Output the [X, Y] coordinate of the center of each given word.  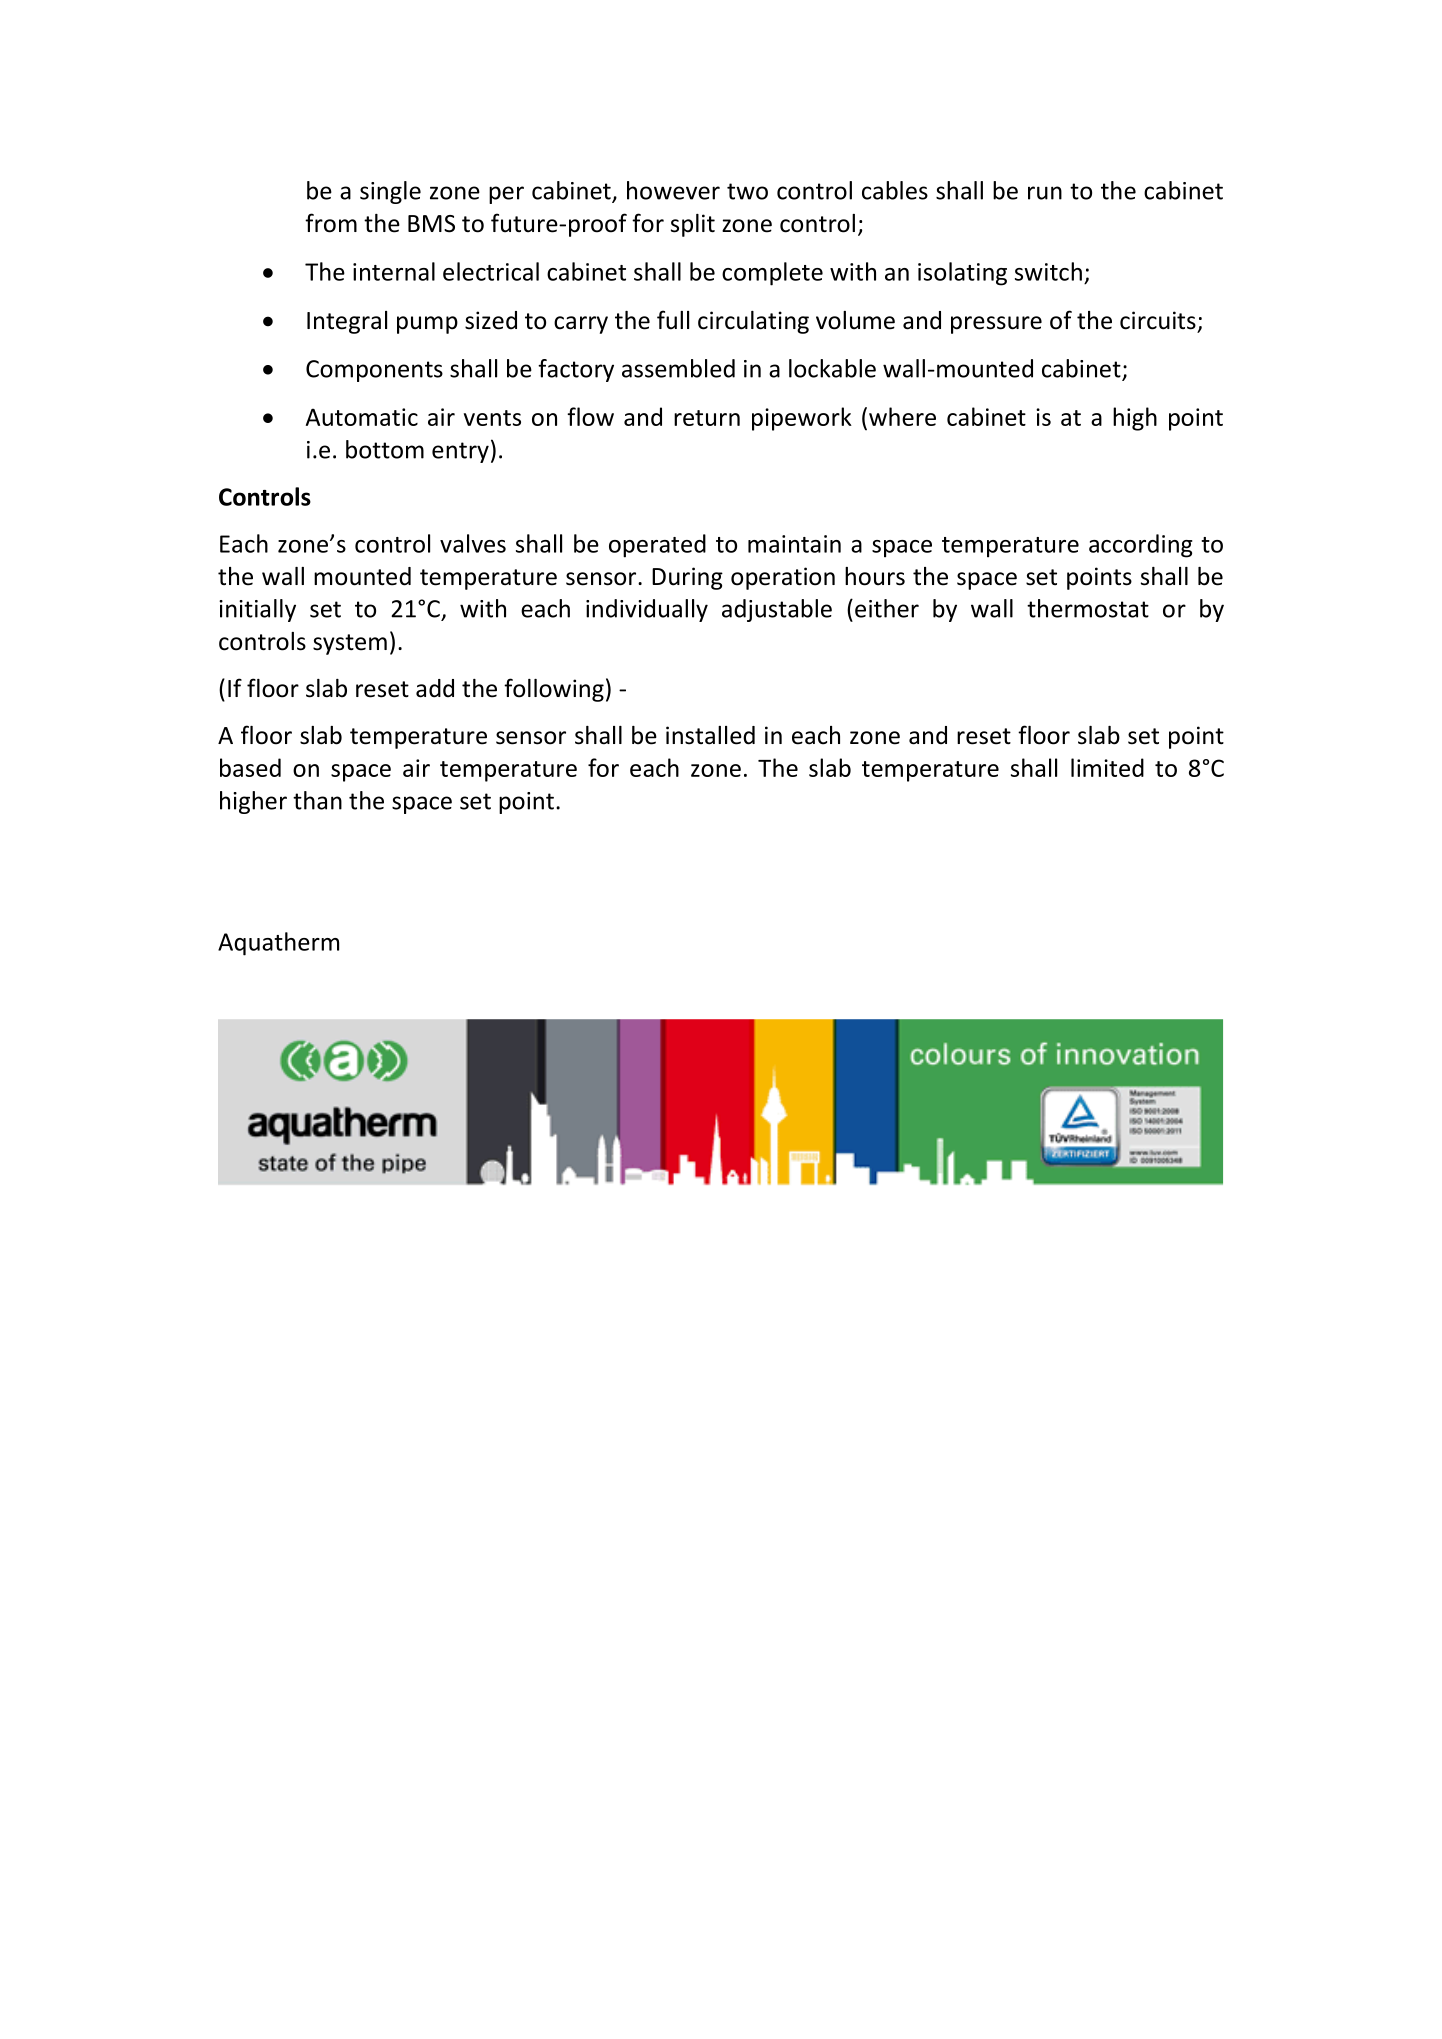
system [350, 644]
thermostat [1088, 608]
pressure [996, 325]
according [1141, 546]
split [693, 225]
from [331, 223]
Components [374, 371]
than [317, 800]
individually [647, 610]
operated [657, 546]
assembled [678, 368]
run [1045, 193]
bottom [385, 449]
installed [710, 735]
